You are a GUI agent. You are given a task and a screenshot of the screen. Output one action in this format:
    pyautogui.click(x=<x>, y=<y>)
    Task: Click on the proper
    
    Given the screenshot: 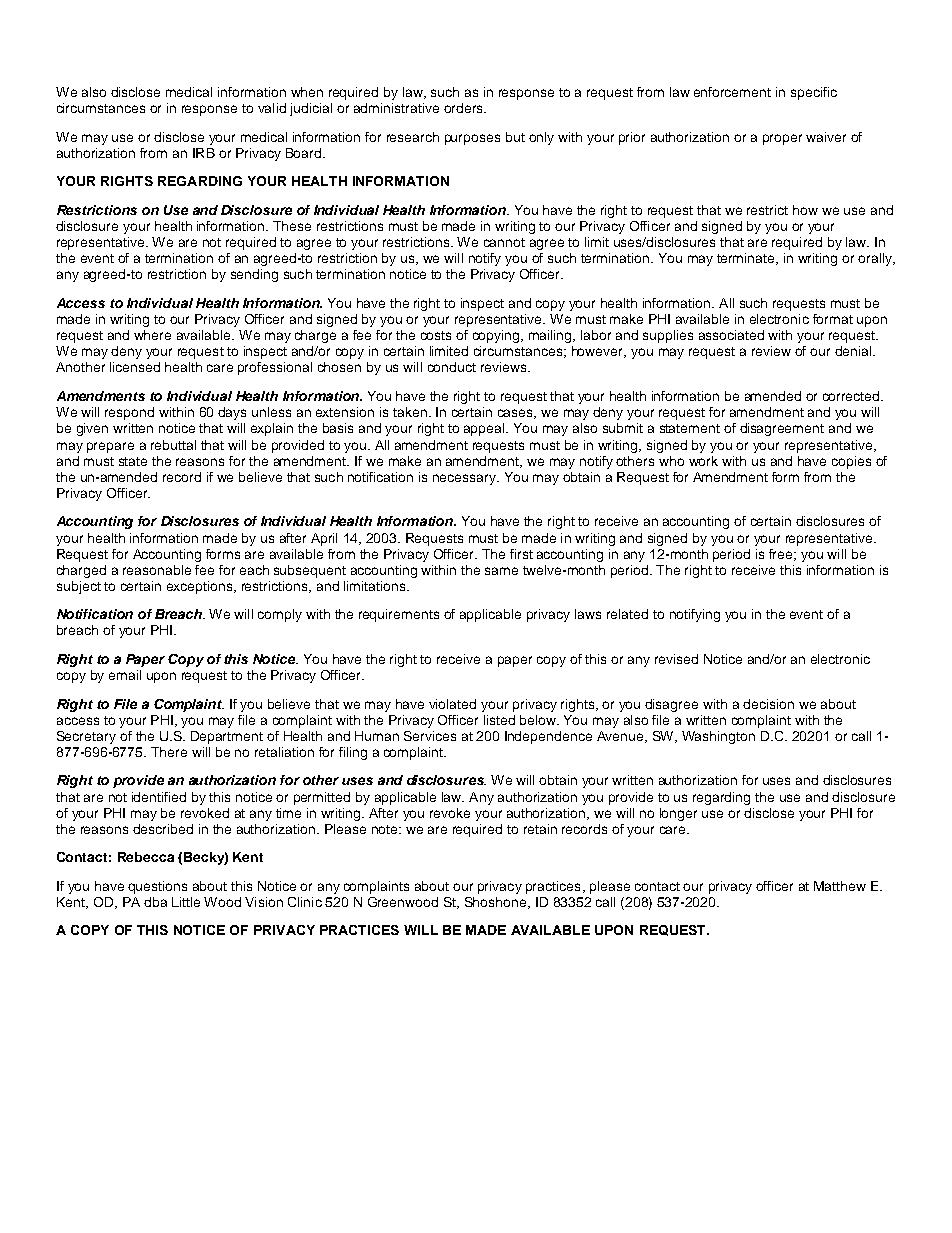 What is the action you would take?
    pyautogui.click(x=782, y=139)
